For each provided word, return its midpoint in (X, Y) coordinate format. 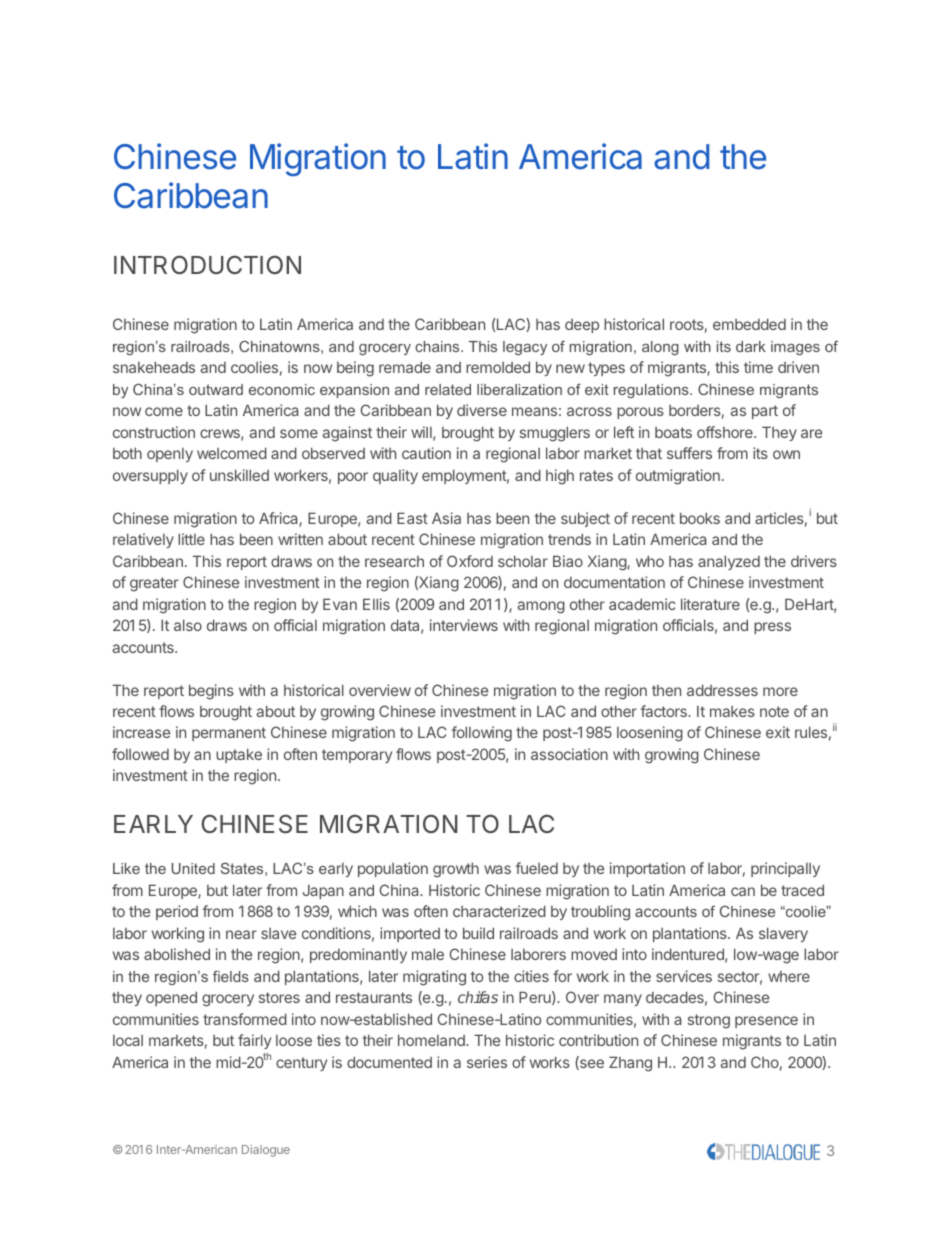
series (487, 1062)
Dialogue (266, 1151)
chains (438, 346)
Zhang (630, 1064)
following (482, 734)
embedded (749, 324)
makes (732, 711)
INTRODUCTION (207, 264)
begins (211, 692)
